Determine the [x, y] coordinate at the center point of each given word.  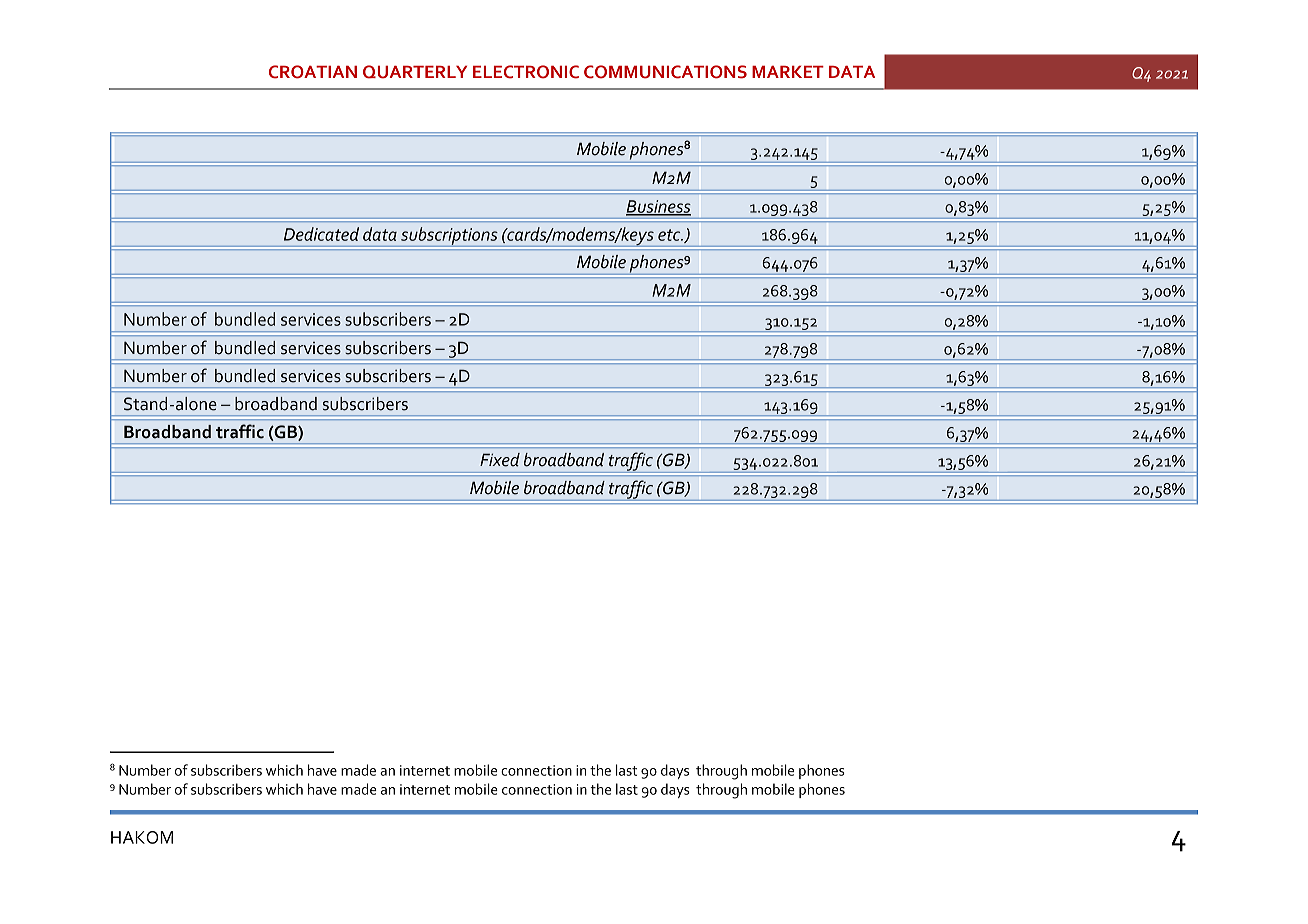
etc [670, 235]
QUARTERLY [415, 72]
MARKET [788, 72]
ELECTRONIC [526, 72]
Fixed [500, 460]
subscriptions [449, 237]
